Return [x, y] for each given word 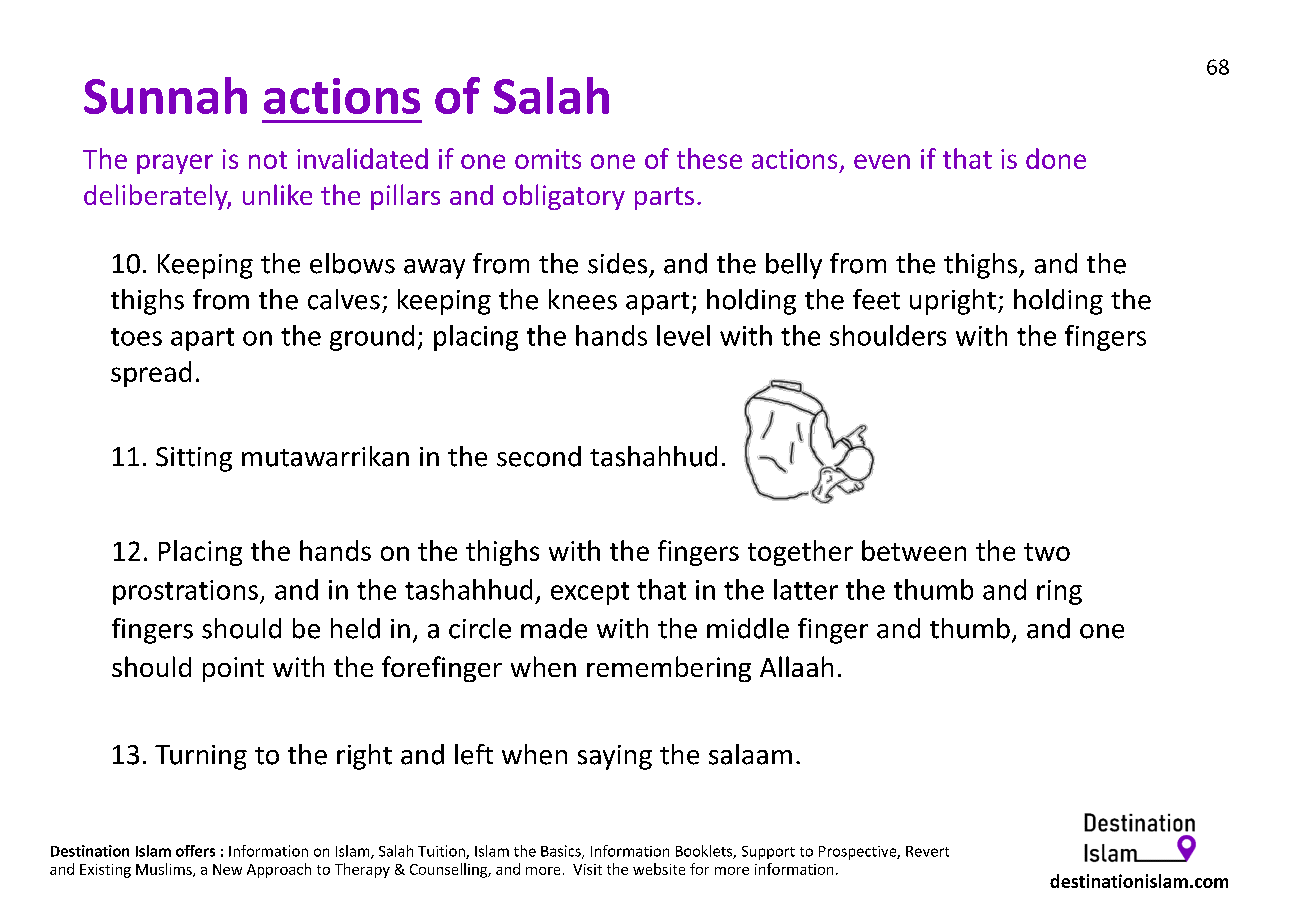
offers [195, 851]
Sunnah [165, 95]
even [882, 161]
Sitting [194, 459]
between [914, 550]
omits [548, 159]
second [539, 456]
